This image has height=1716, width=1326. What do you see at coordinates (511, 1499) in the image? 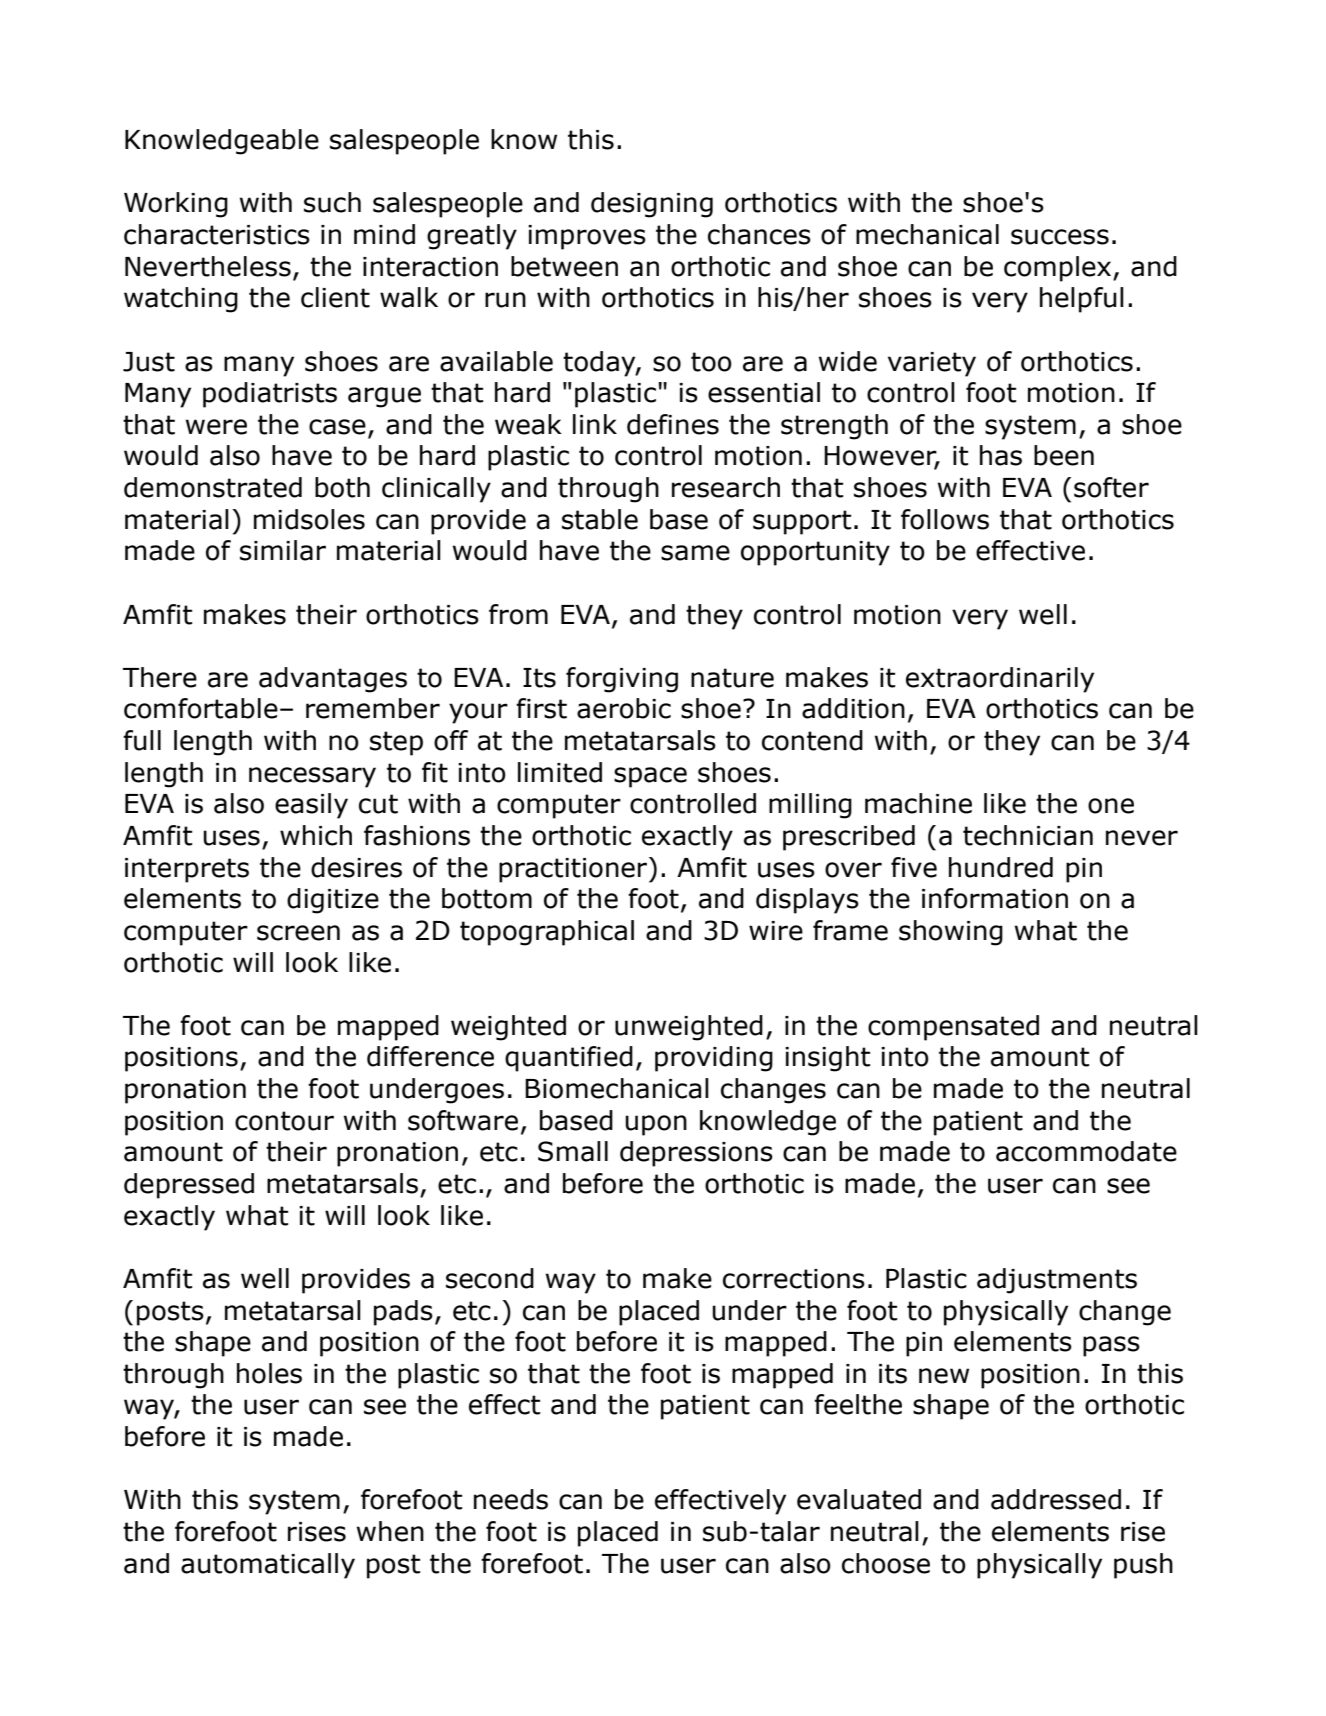
I see `needs` at bounding box center [511, 1499].
